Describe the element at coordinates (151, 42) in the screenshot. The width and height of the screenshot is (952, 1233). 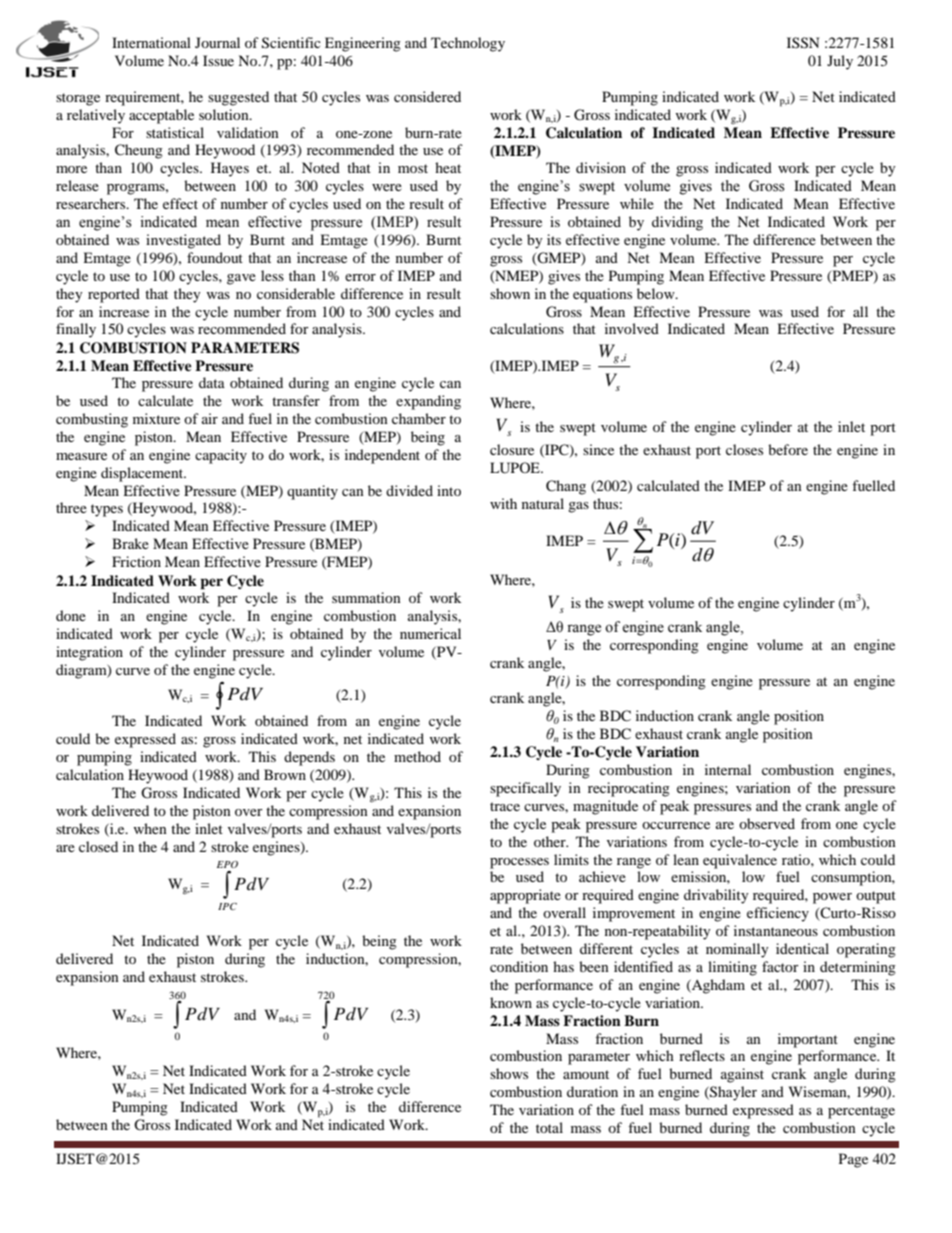
I see `International` at that location.
